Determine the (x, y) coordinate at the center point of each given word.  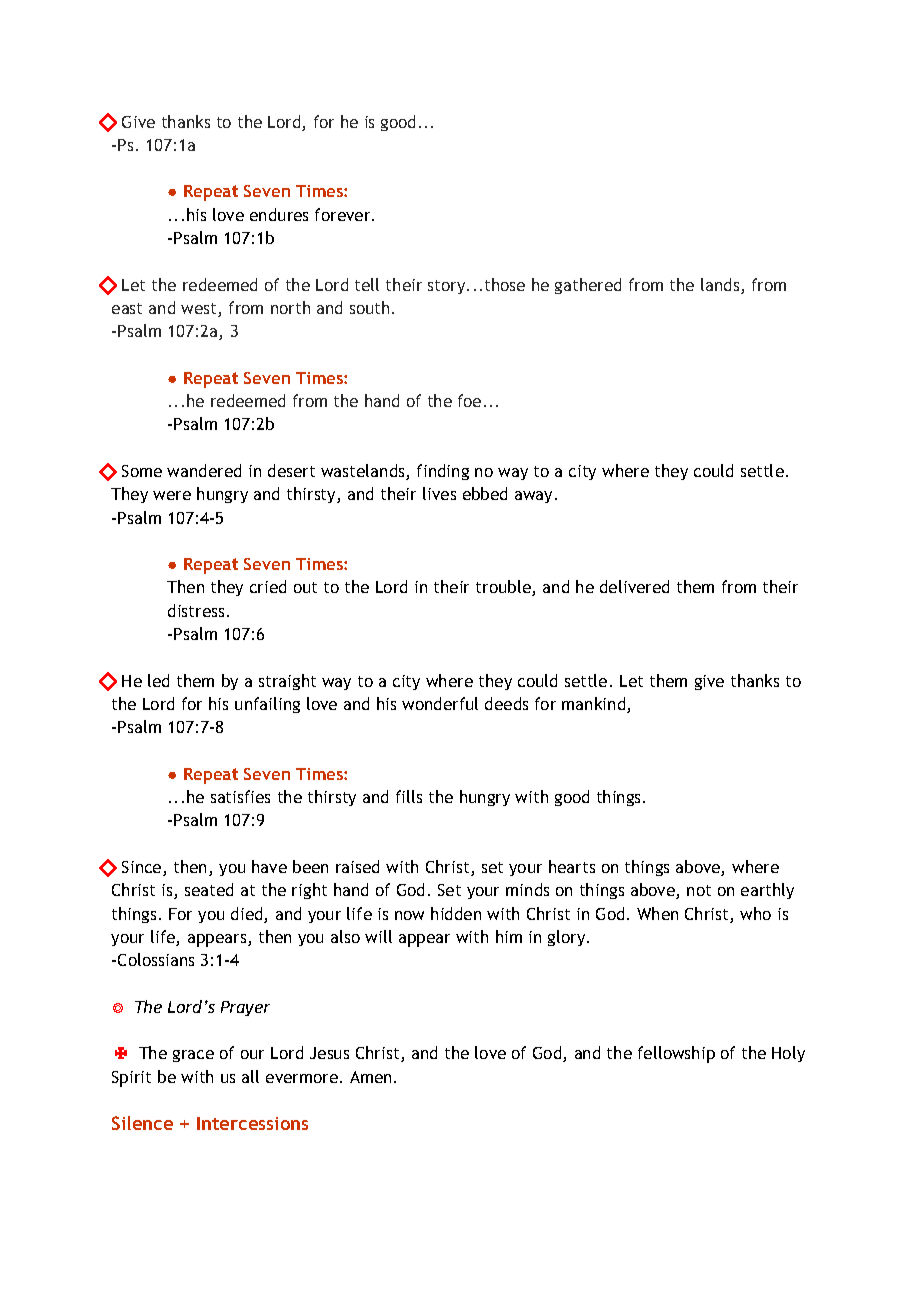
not (699, 890)
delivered (634, 586)
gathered (588, 286)
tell (367, 284)
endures (279, 214)
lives (439, 493)
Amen (370, 1077)
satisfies (240, 796)
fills (409, 796)
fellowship (676, 1054)
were (172, 495)
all (250, 1076)
